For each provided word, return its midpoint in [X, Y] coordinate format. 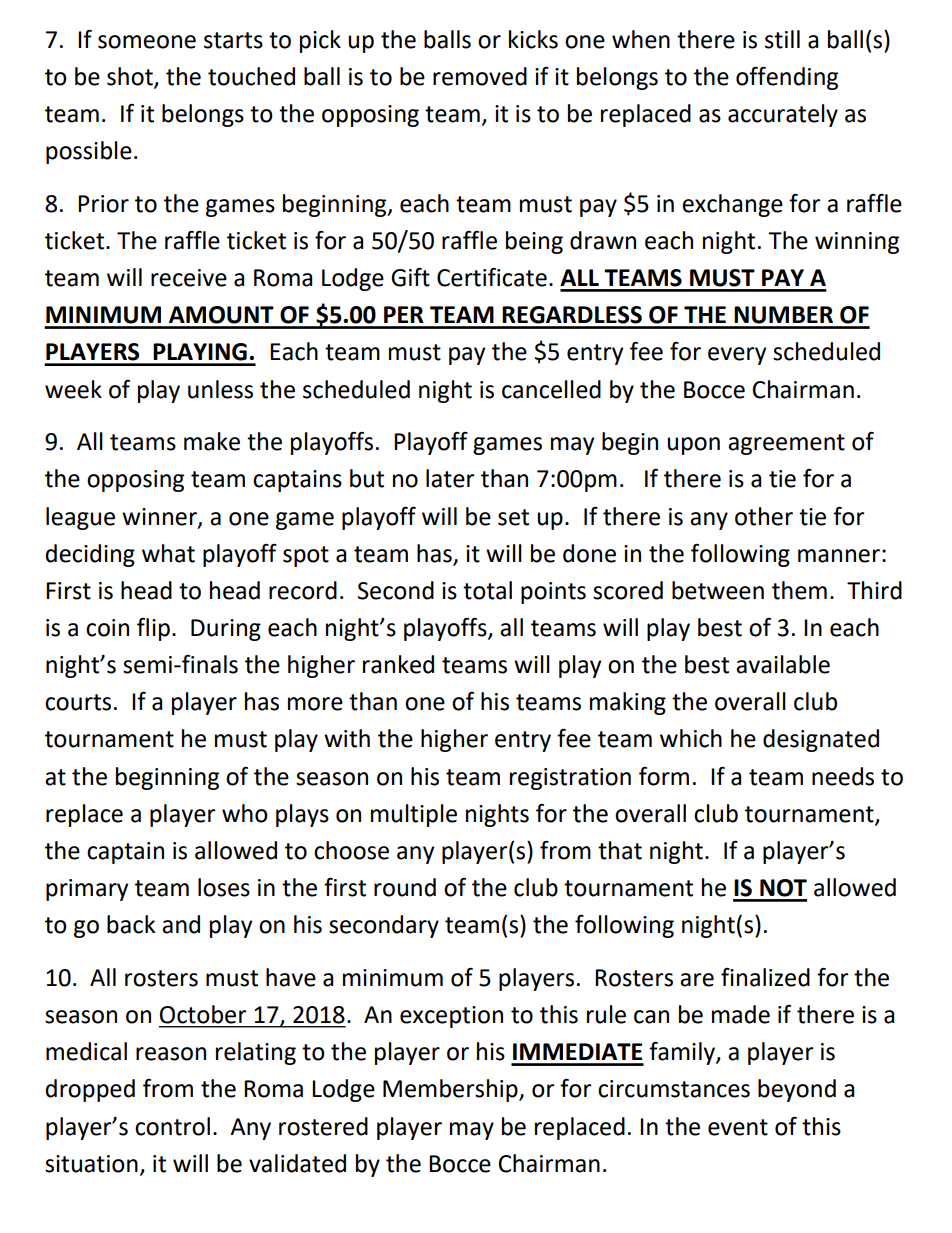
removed [480, 76]
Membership [451, 1090]
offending [787, 78]
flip [153, 629]
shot [131, 77]
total [487, 590]
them [799, 590]
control [172, 1126]
